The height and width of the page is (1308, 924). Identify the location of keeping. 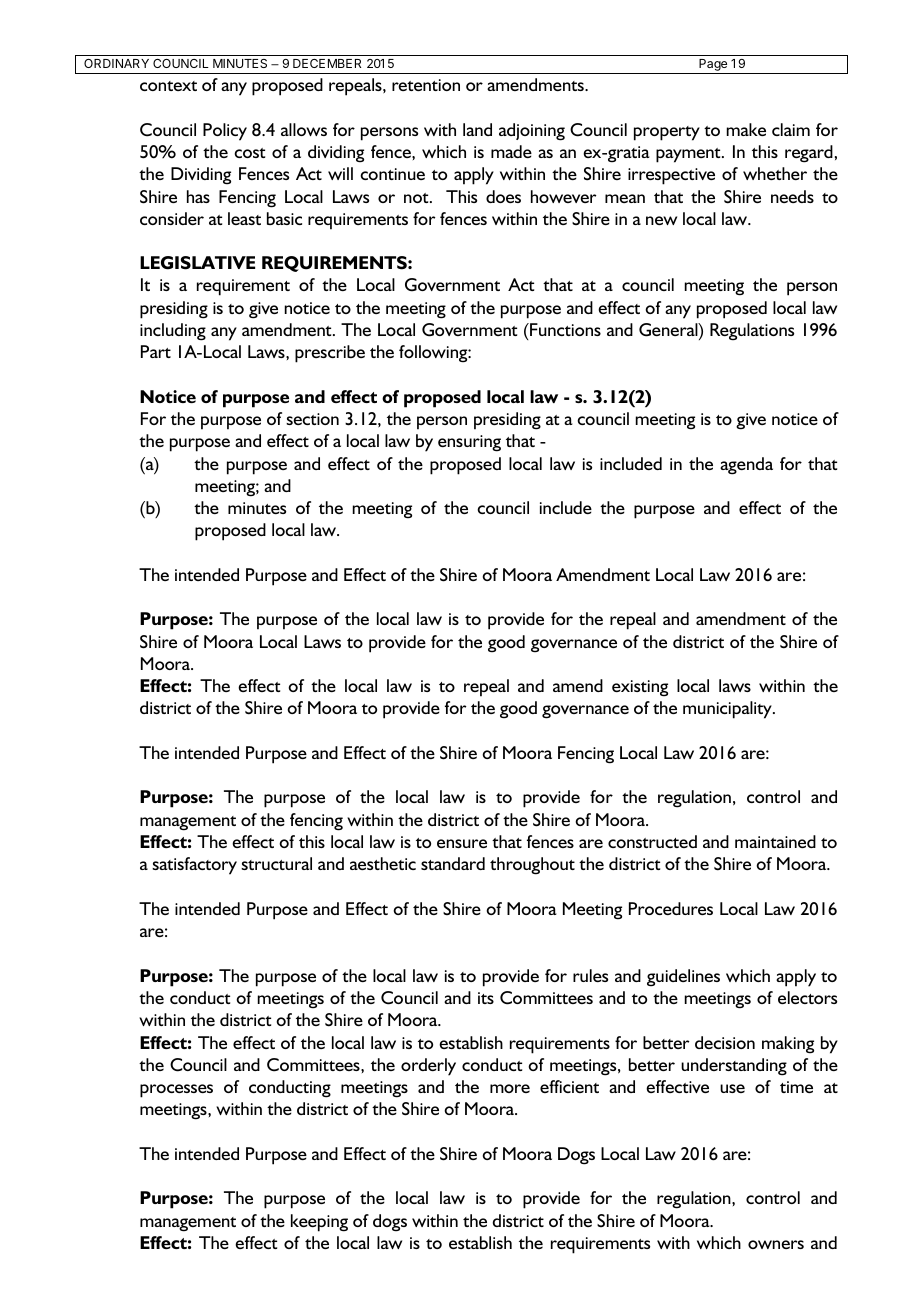
(319, 1223).
